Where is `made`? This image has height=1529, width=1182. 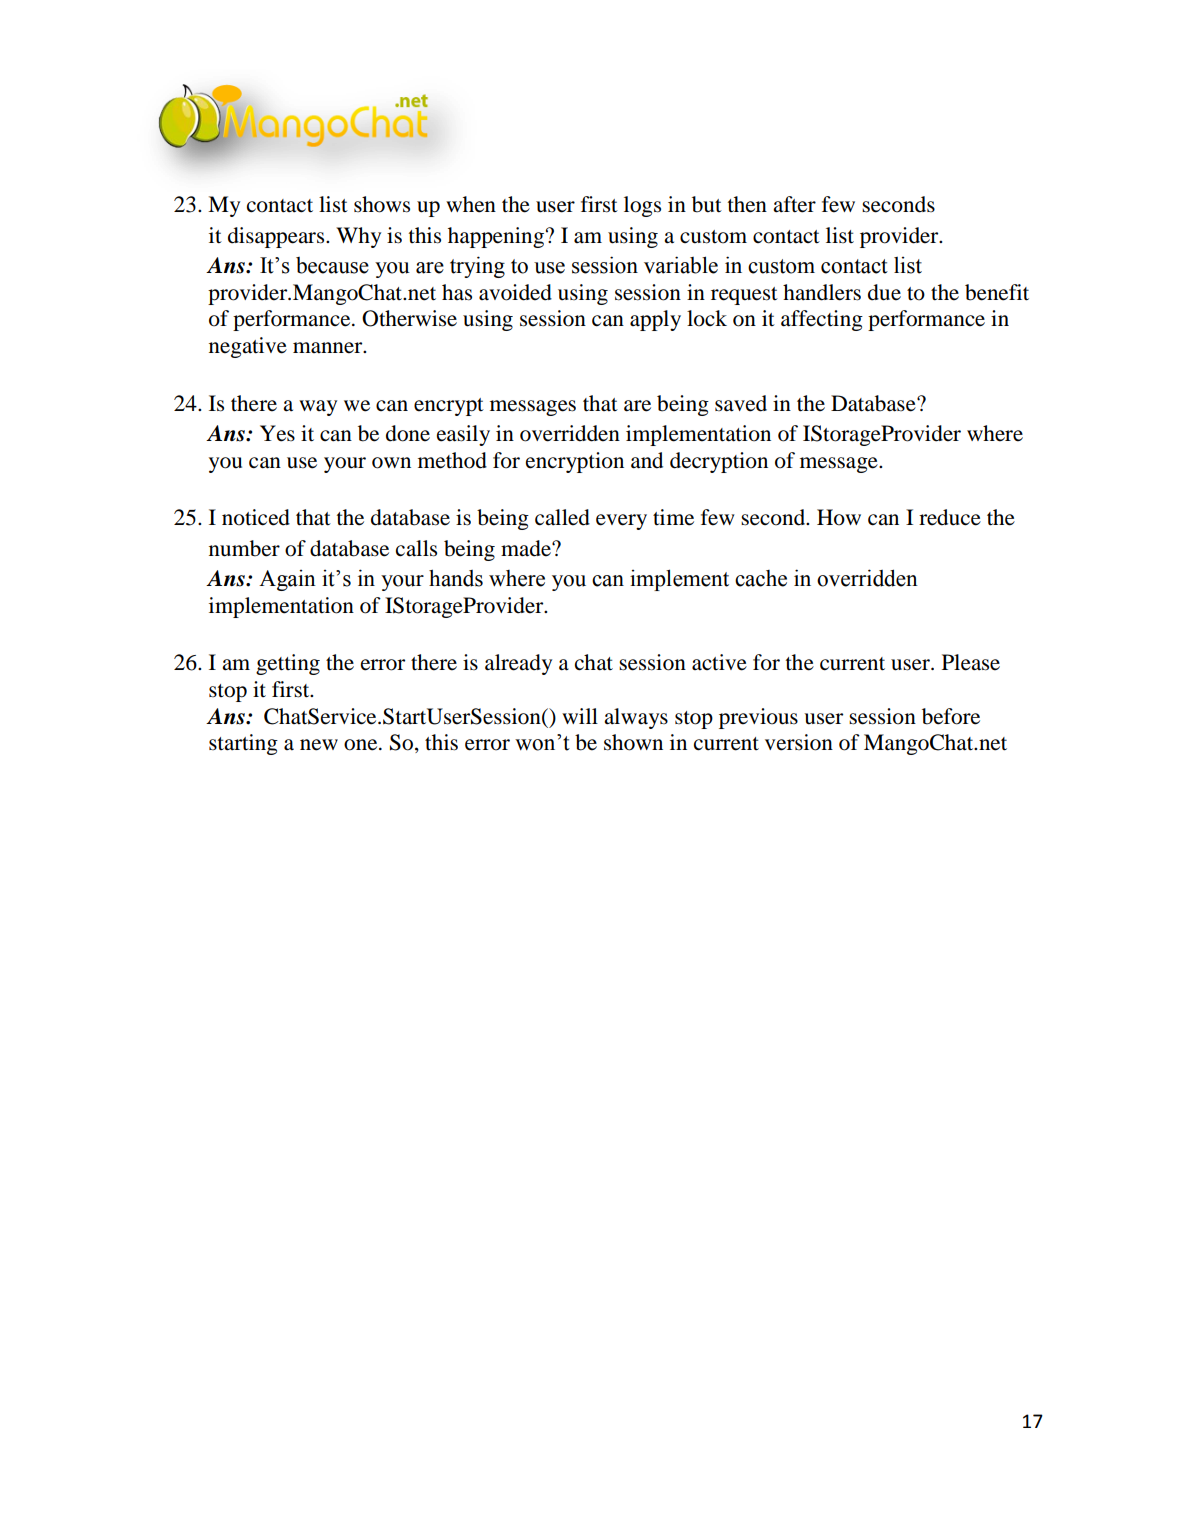
made is located at coordinates (527, 548).
